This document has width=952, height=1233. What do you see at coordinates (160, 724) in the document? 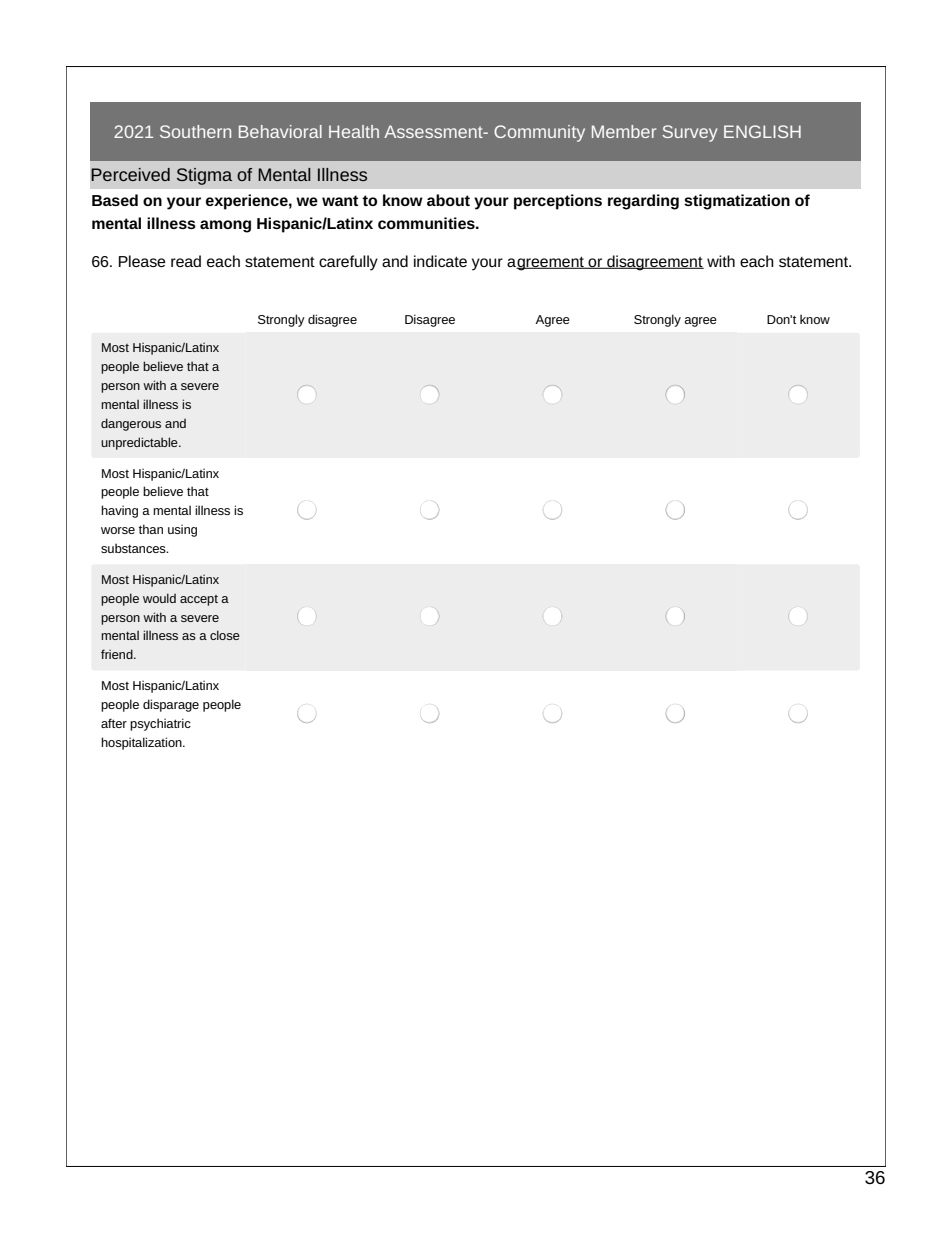
I see `psychiatric` at bounding box center [160, 724].
